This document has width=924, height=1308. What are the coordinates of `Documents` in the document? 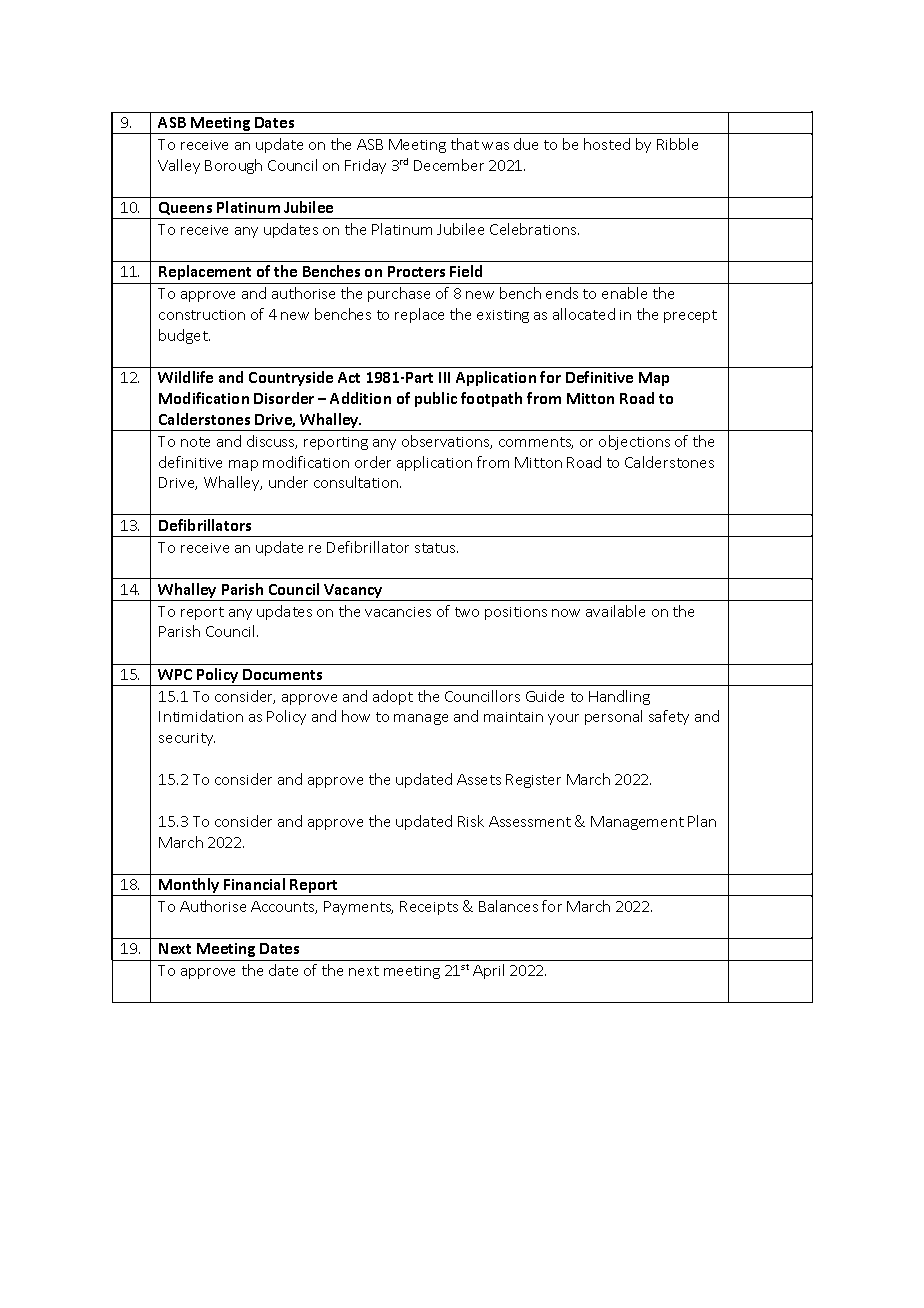 It's located at (282, 674).
